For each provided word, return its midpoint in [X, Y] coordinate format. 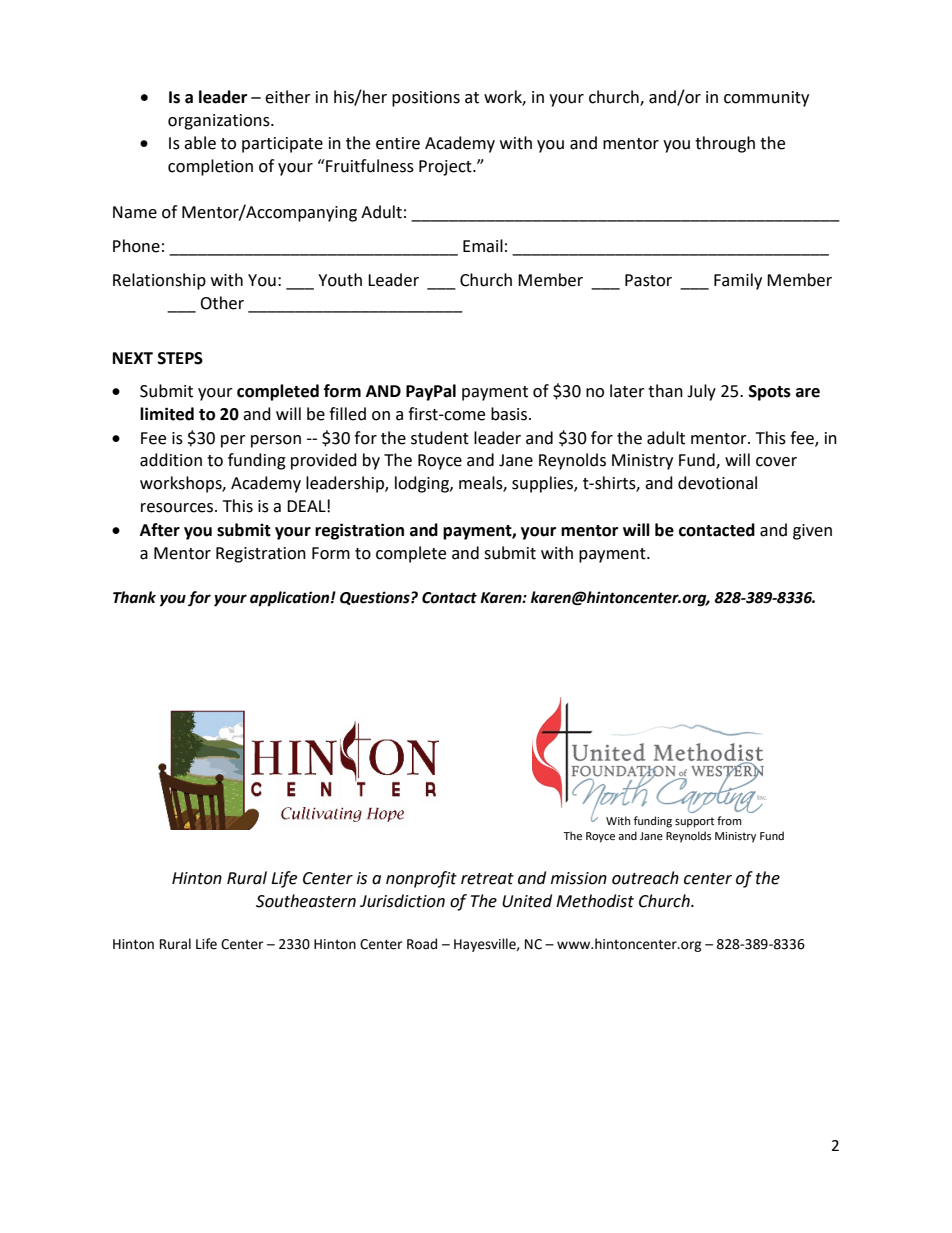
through [725, 144]
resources [178, 508]
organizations [220, 122]
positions [426, 99]
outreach [645, 878]
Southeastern [306, 901]
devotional [717, 483]
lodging [423, 484]
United [527, 901]
